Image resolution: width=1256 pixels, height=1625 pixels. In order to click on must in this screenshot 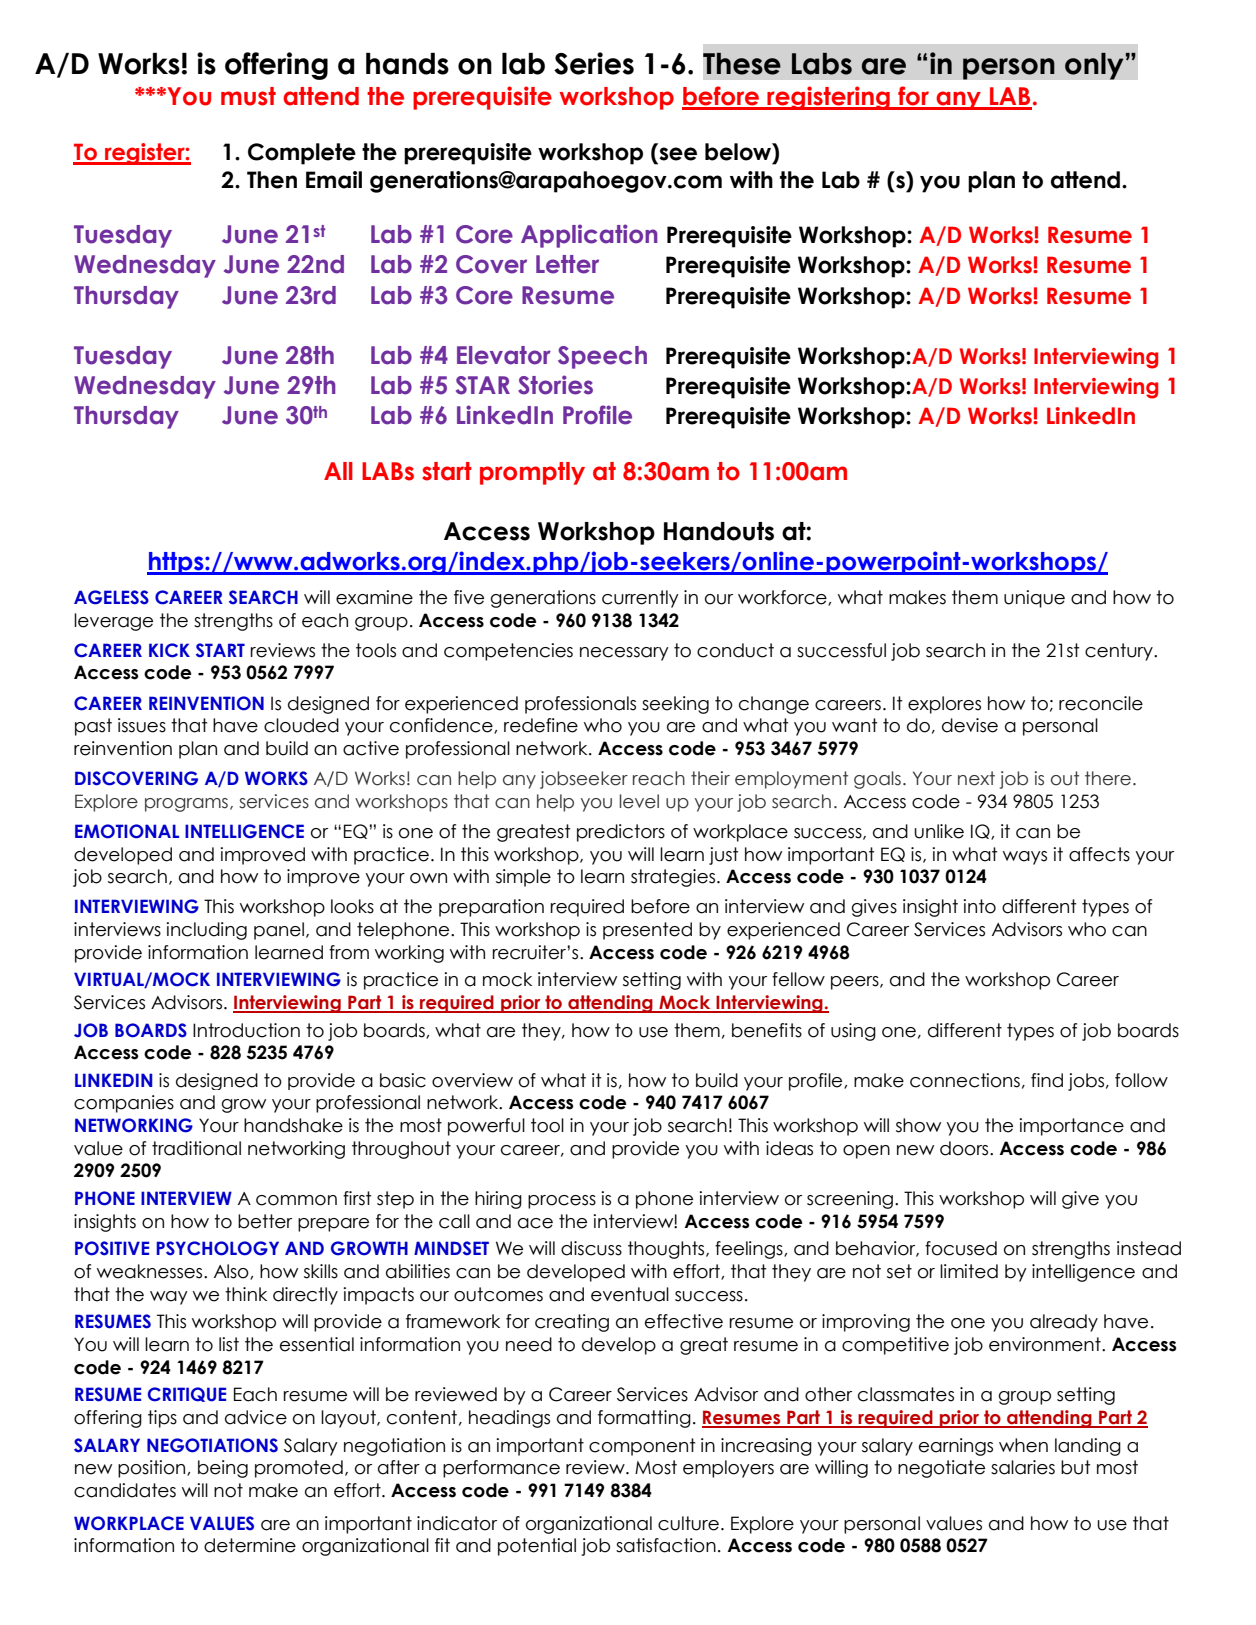, I will do `click(248, 96)`.
